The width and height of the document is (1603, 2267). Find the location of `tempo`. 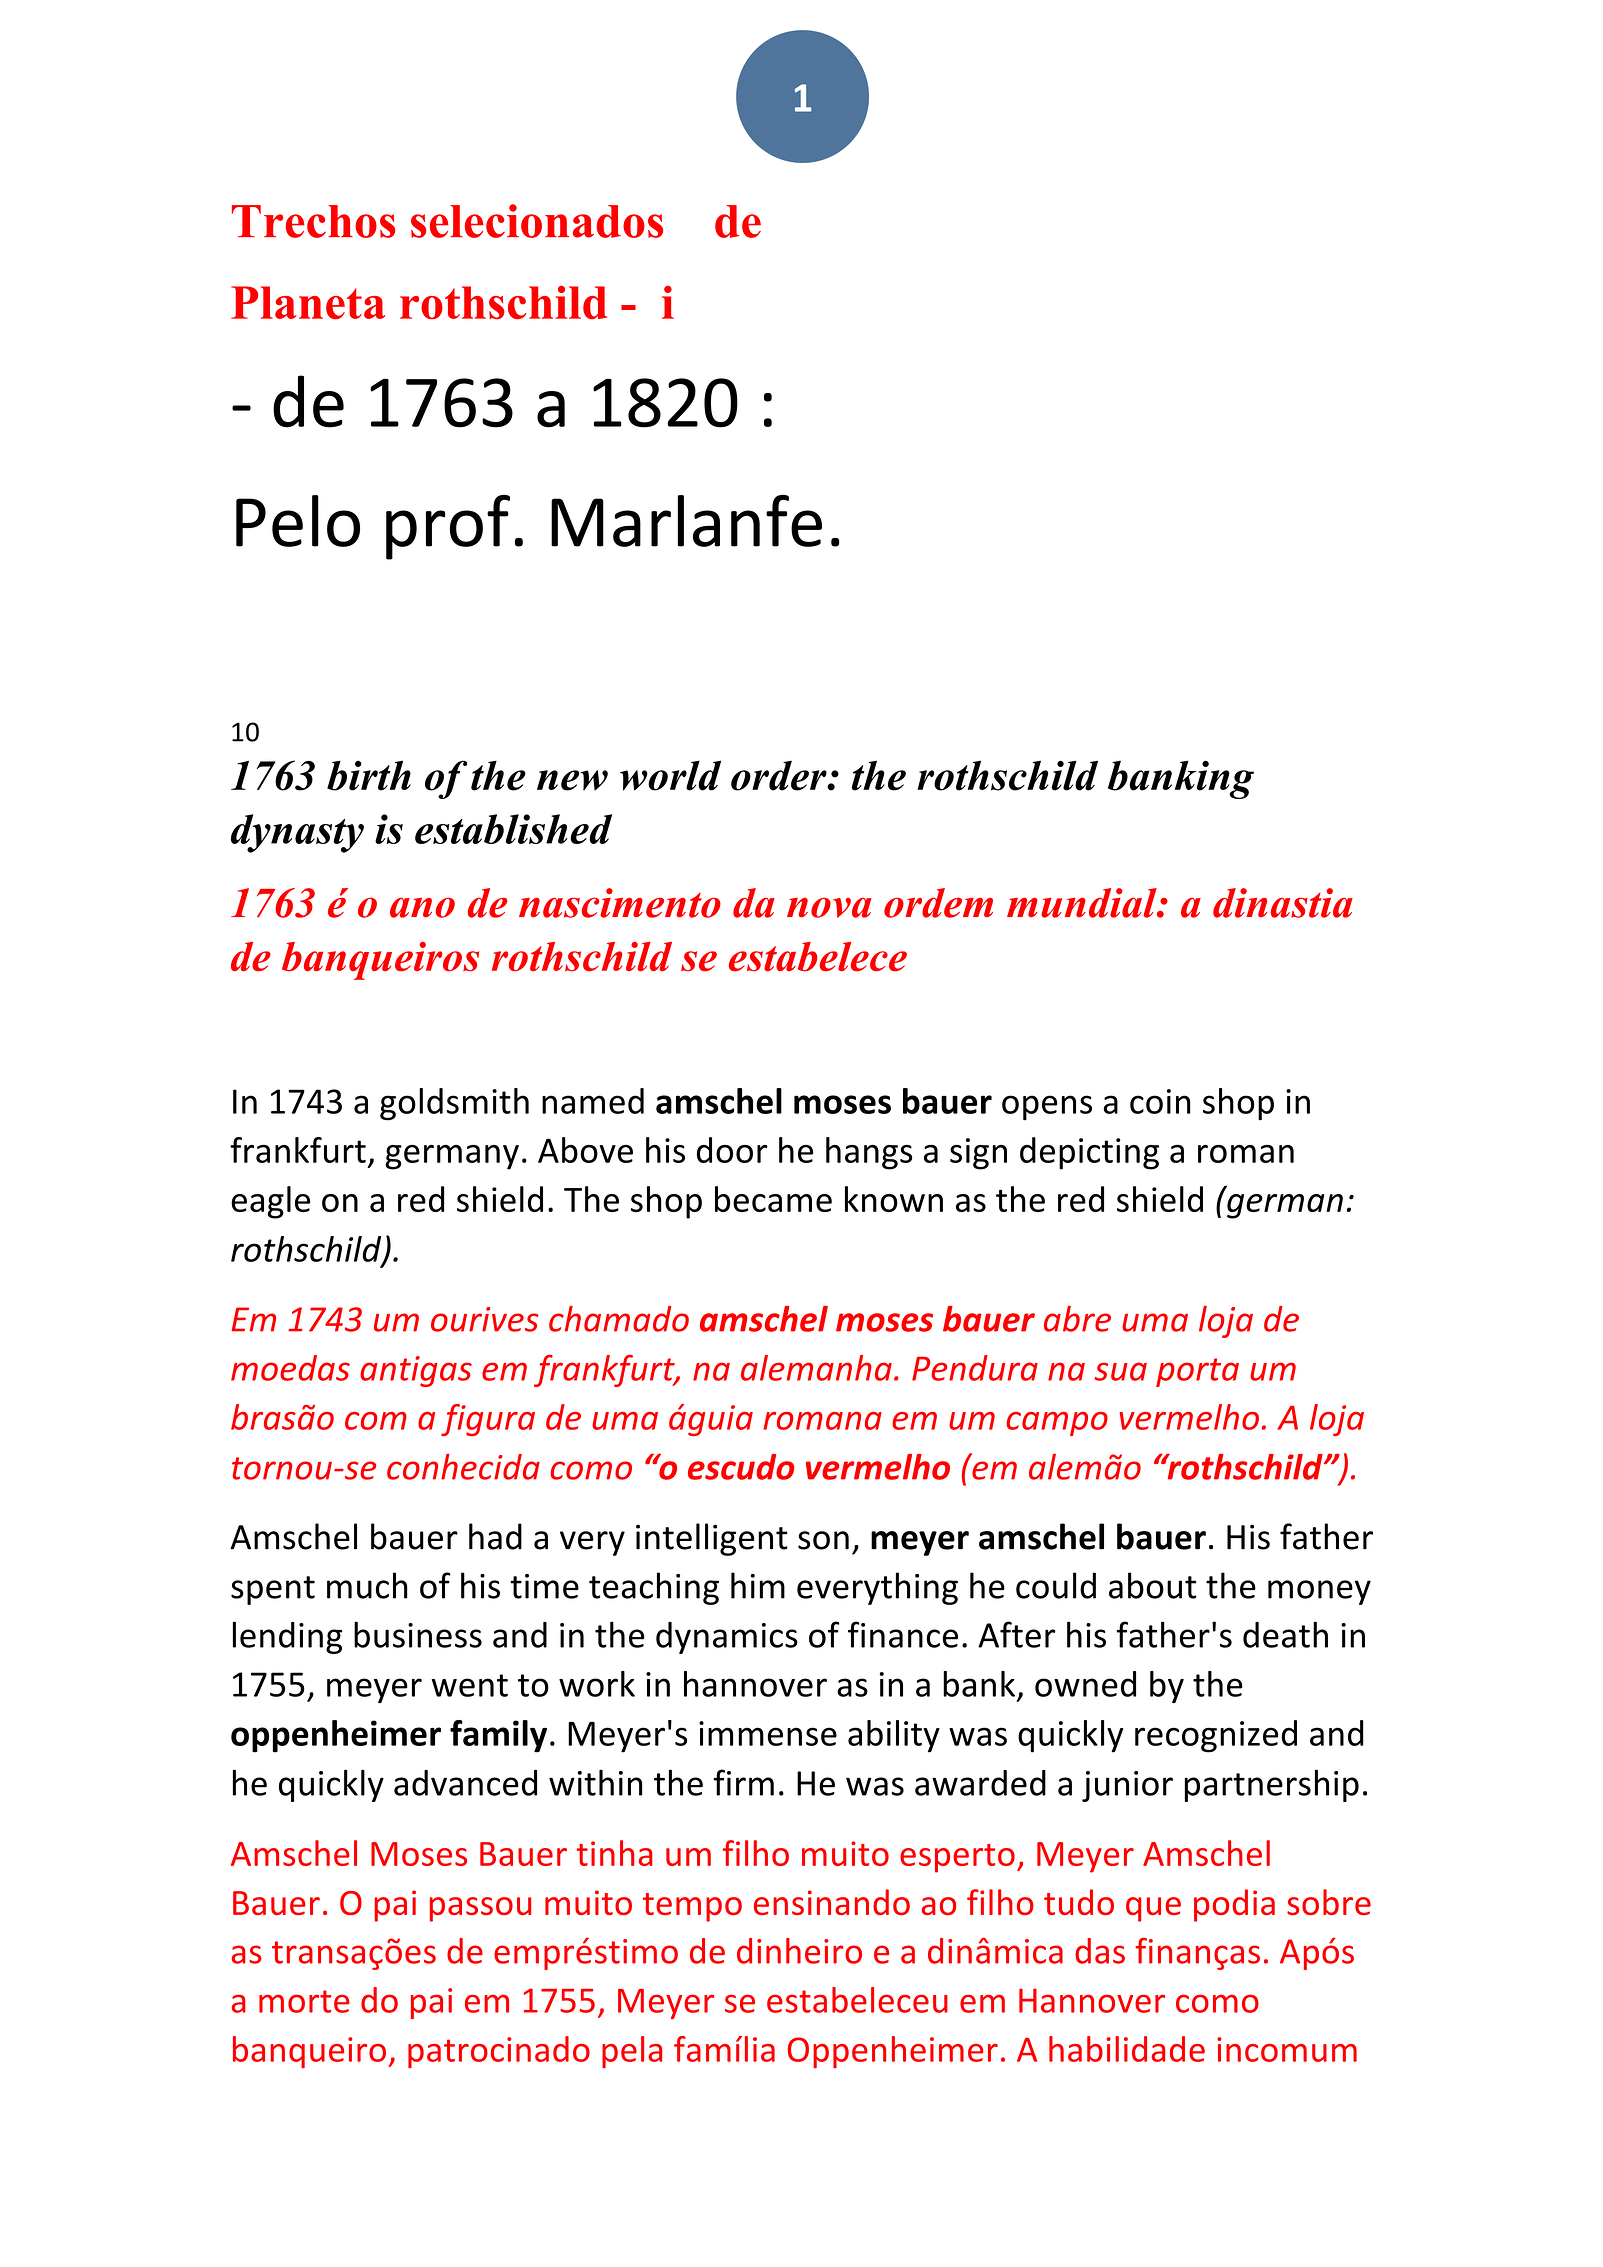

tempo is located at coordinates (692, 1907).
